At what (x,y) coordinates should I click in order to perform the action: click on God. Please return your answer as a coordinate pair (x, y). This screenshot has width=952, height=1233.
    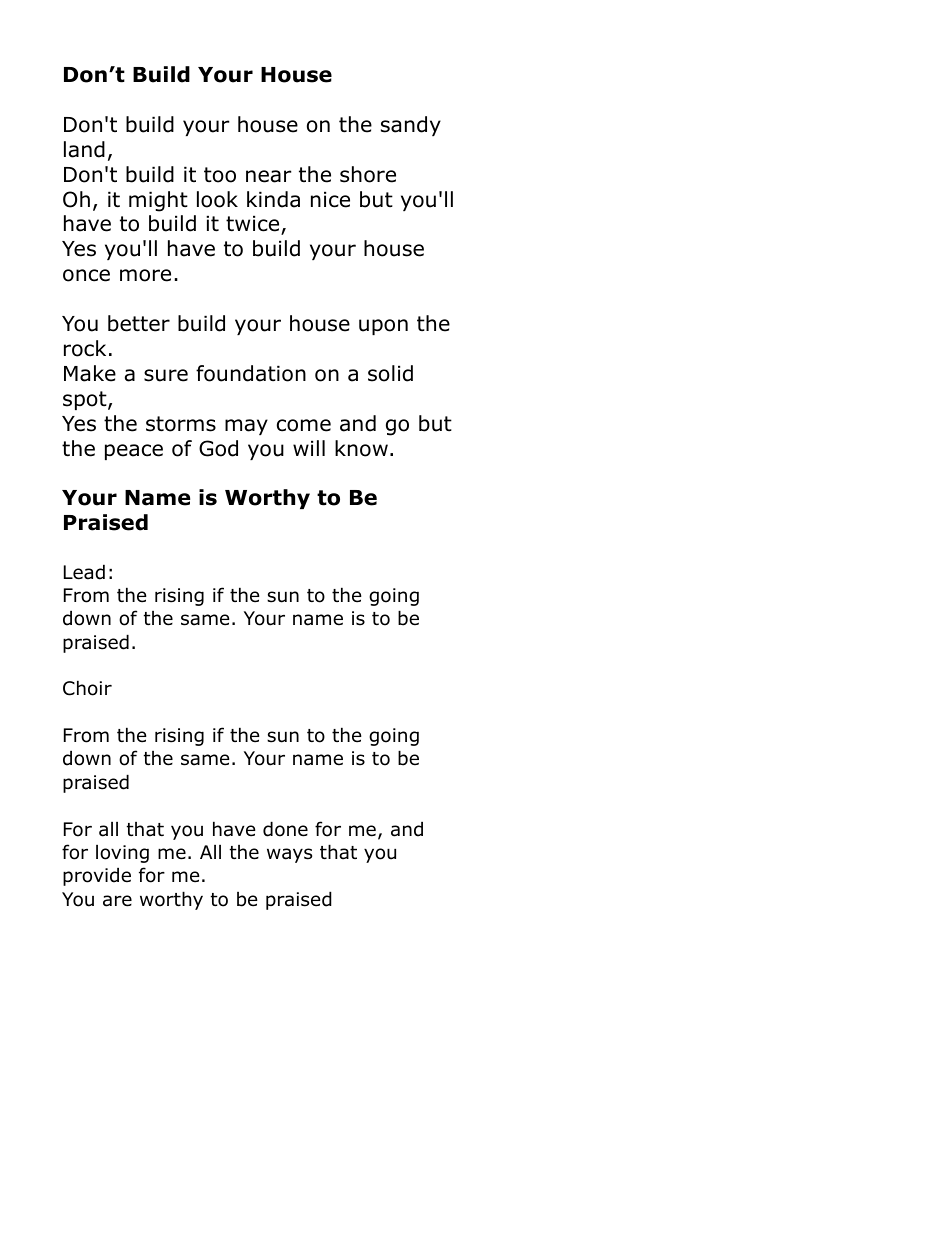
    Looking at the image, I should click on (218, 448).
